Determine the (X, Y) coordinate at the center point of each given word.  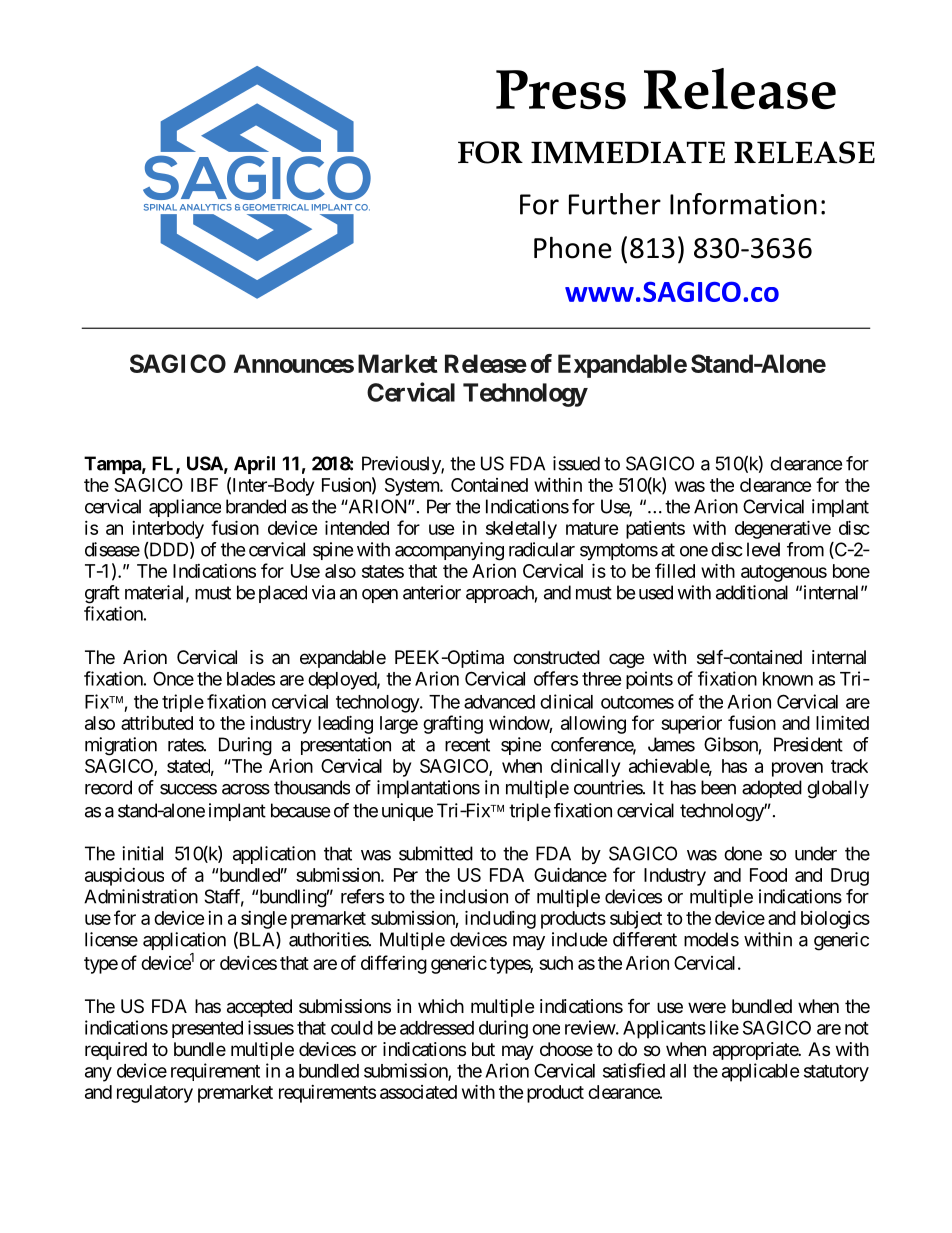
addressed (437, 1028)
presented (207, 1029)
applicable (761, 1072)
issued (576, 463)
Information (743, 204)
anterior (432, 592)
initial (142, 853)
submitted (436, 853)
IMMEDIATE (628, 152)
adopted (772, 789)
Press (561, 90)
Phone (573, 247)
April (254, 465)
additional (752, 592)
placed (283, 594)
